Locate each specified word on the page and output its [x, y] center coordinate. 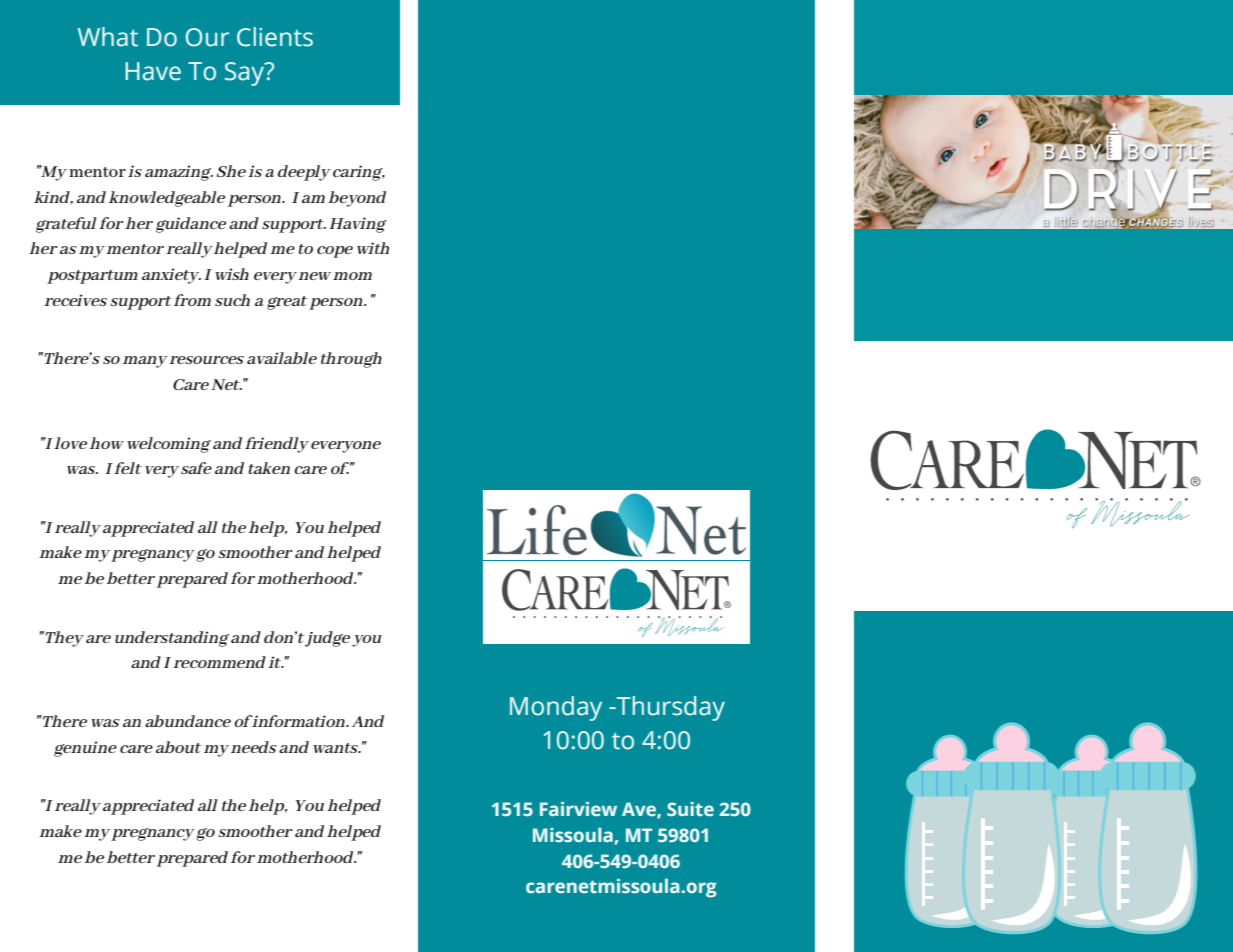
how [107, 443]
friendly [277, 445]
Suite [690, 809]
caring [359, 173]
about [178, 747]
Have [153, 71]
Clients [275, 37]
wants [336, 748]
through [351, 360]
